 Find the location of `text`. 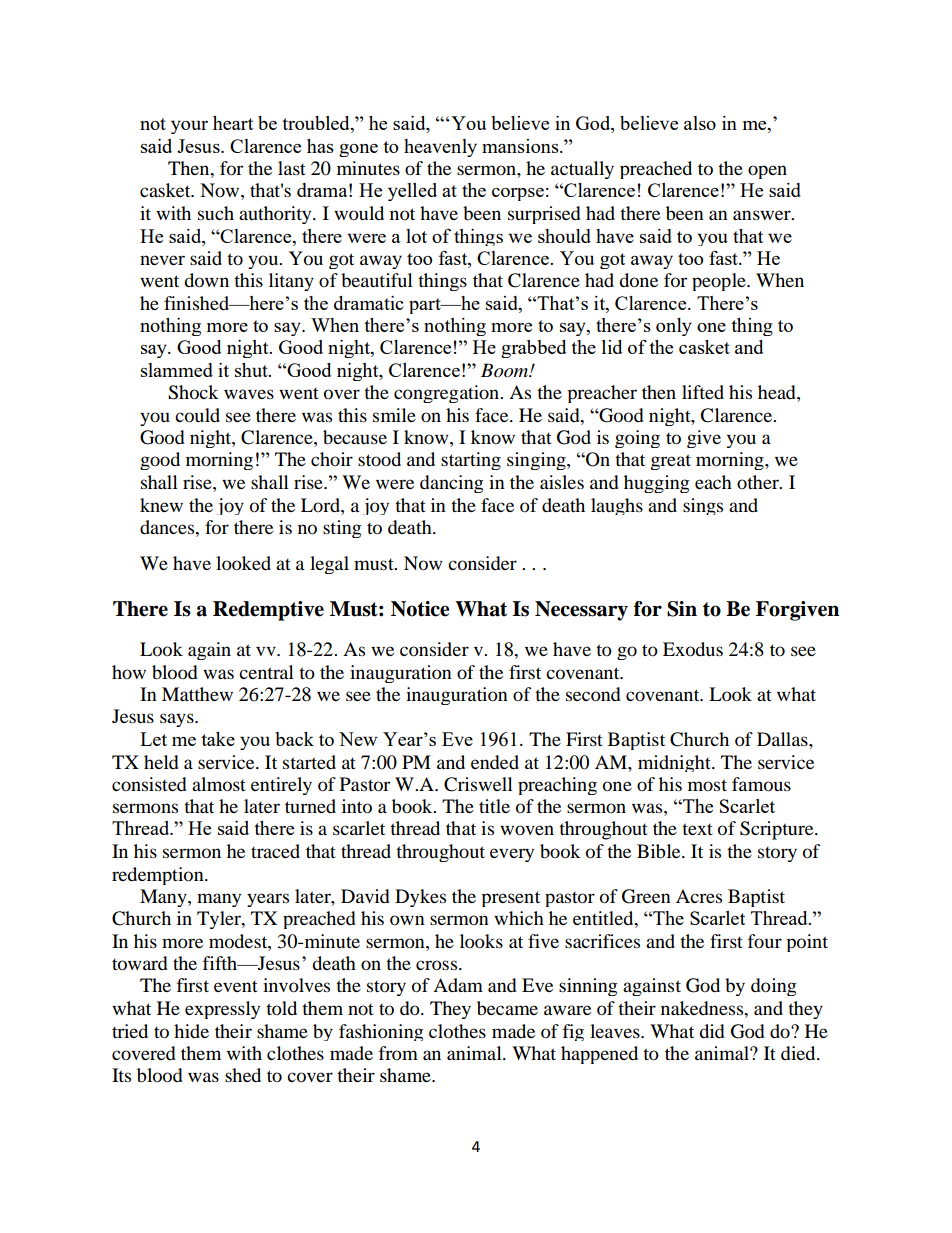

text is located at coordinates (697, 829).
